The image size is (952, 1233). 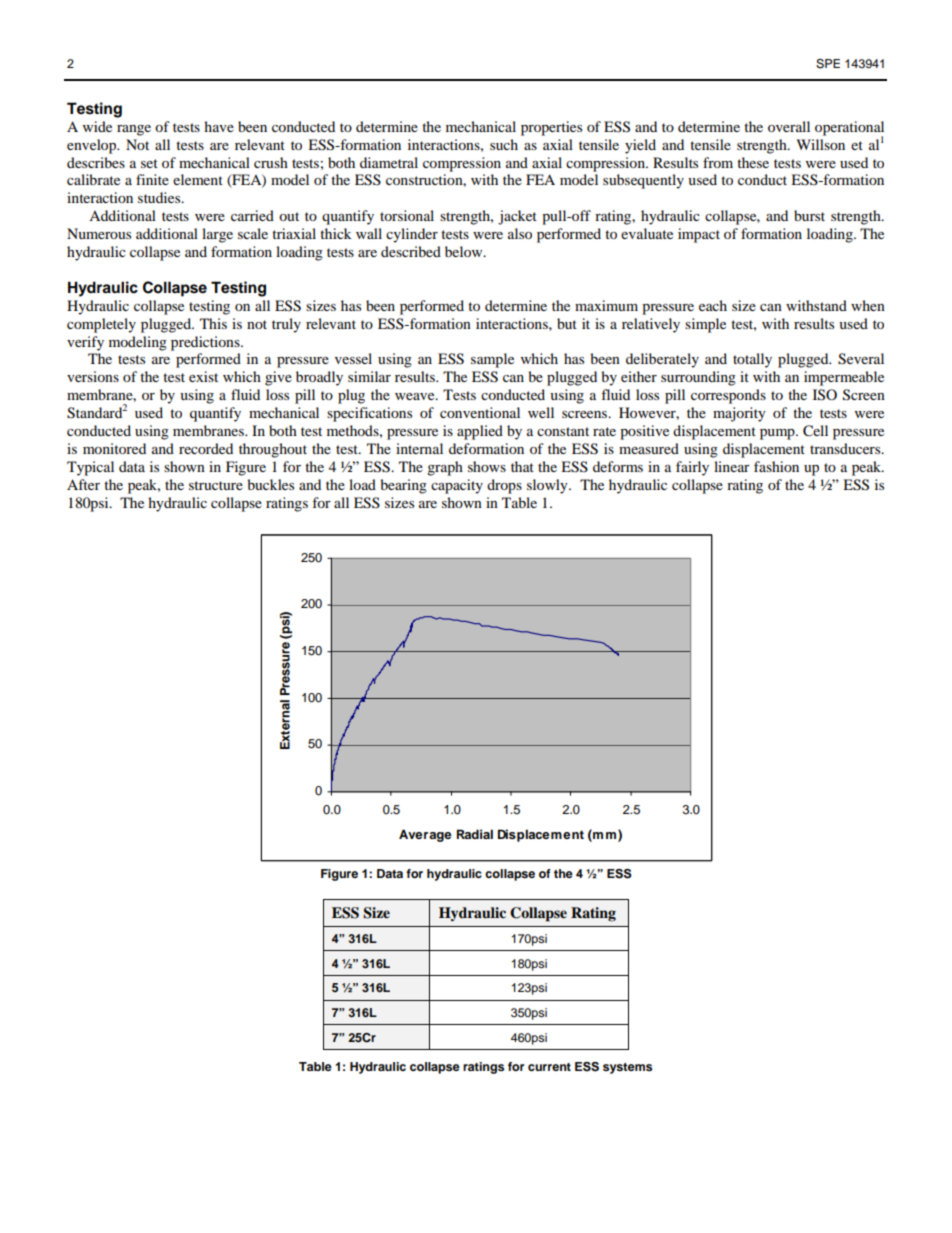 I want to click on sample, so click(x=492, y=360).
